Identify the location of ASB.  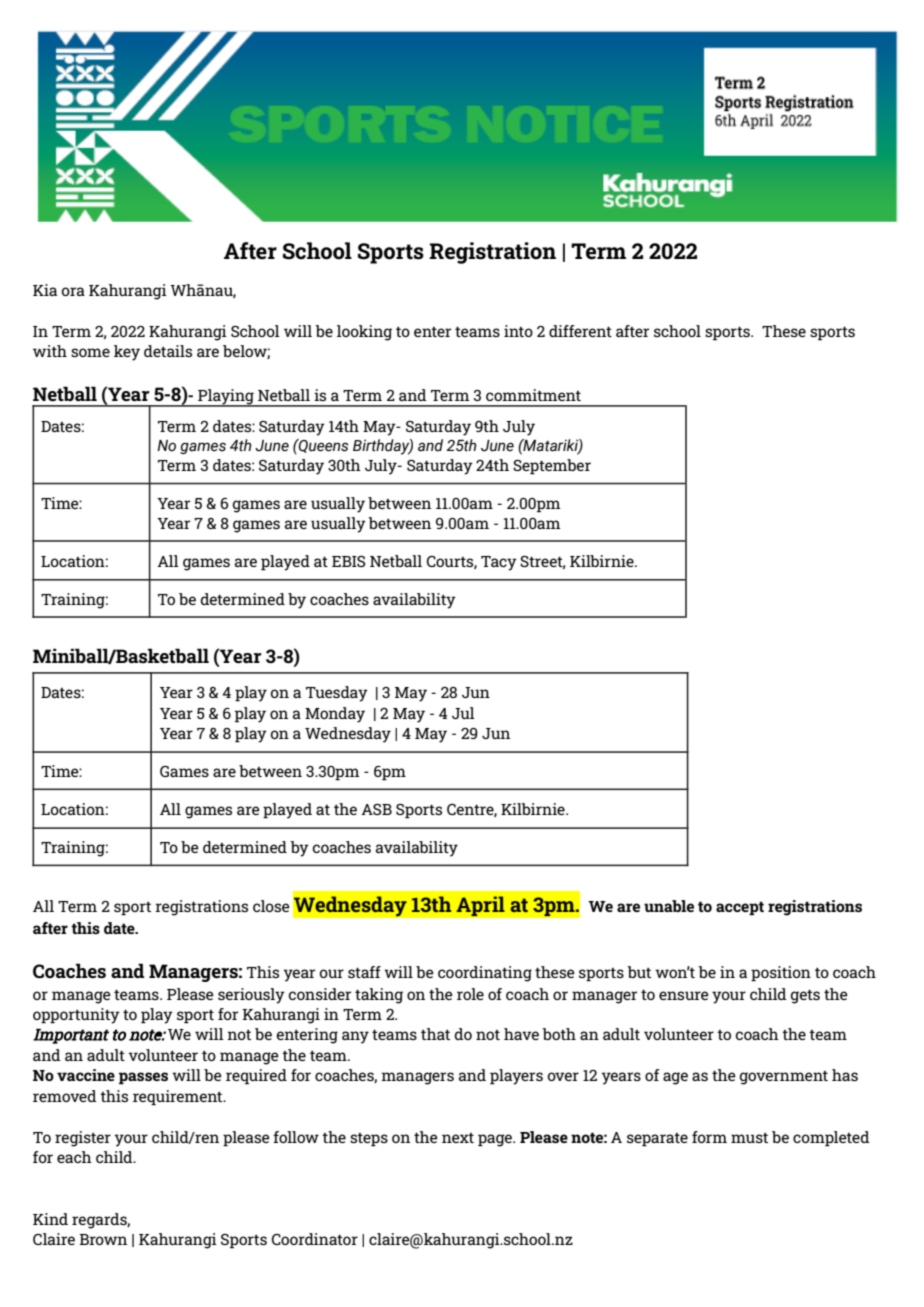
(376, 809).
